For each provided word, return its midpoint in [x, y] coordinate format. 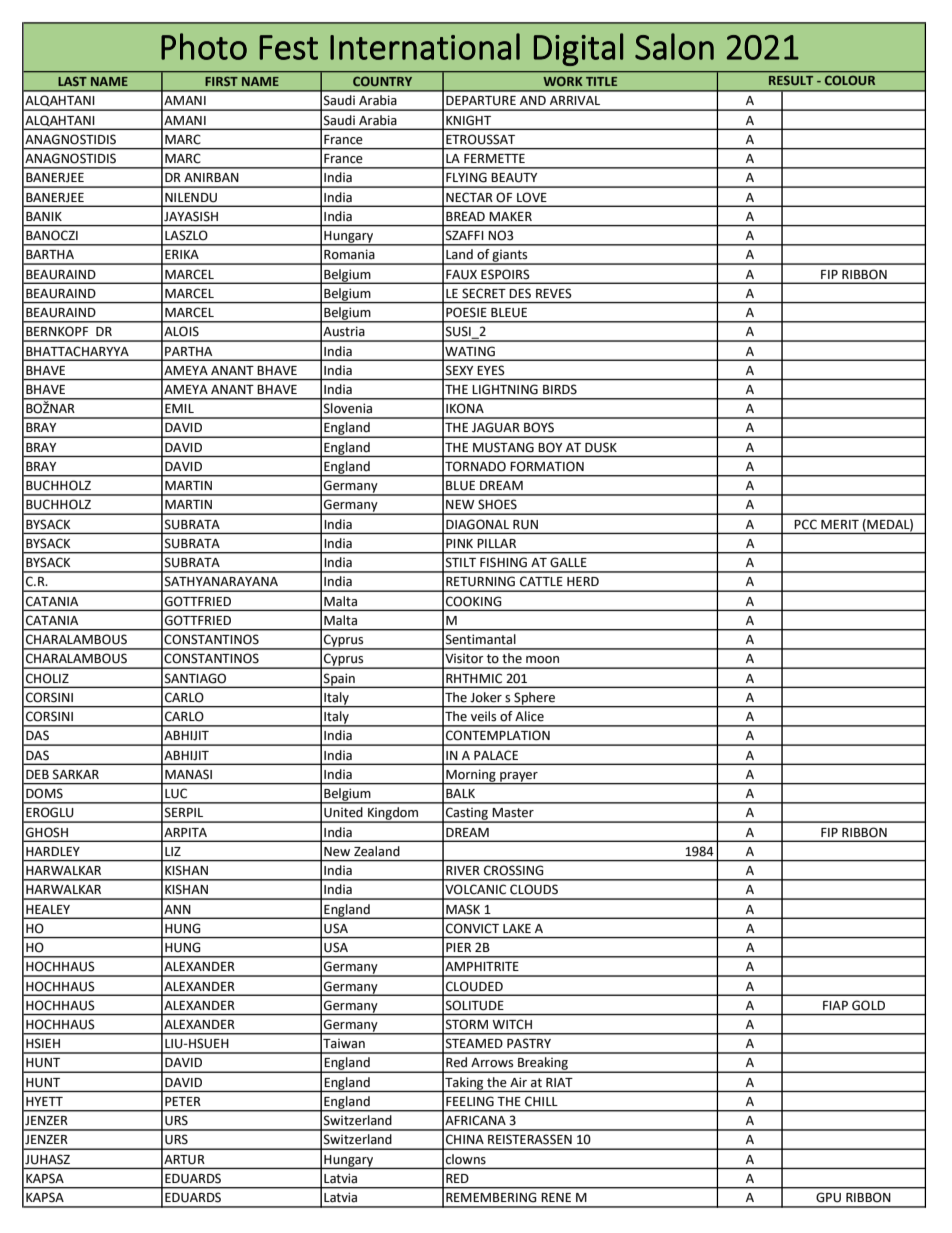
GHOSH [47, 832]
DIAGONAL [477, 524]
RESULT [791, 80]
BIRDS [560, 389]
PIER [458, 947]
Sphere [535, 699]
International [425, 46]
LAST [73, 81]
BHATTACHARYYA [77, 351]
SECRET [484, 293]
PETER [183, 1101]
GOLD [868, 1005]
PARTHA [188, 351]
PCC [805, 524]
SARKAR [76, 774]
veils [483, 716]
